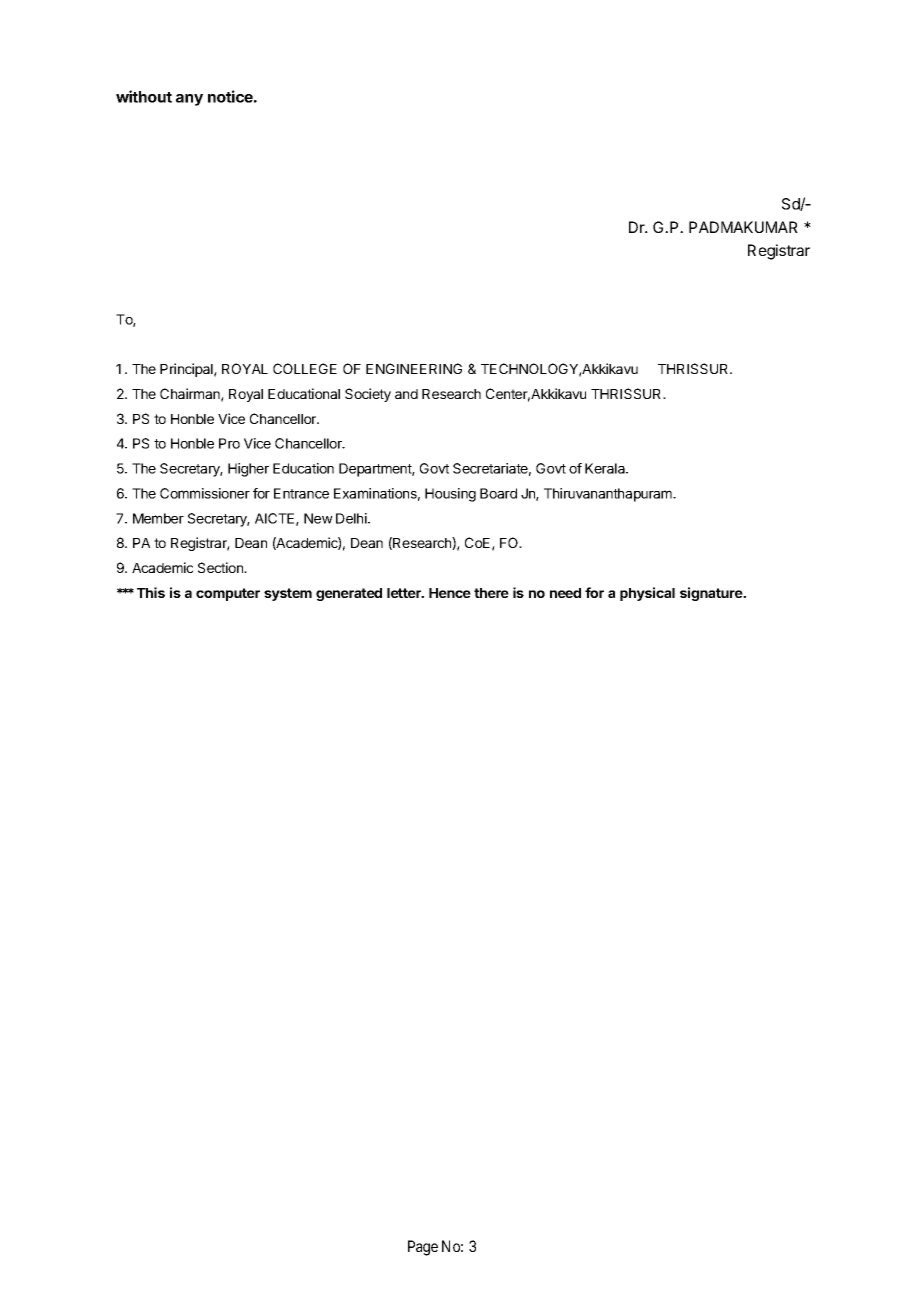  What do you see at coordinates (228, 594) in the image?
I see `computer` at bounding box center [228, 594].
